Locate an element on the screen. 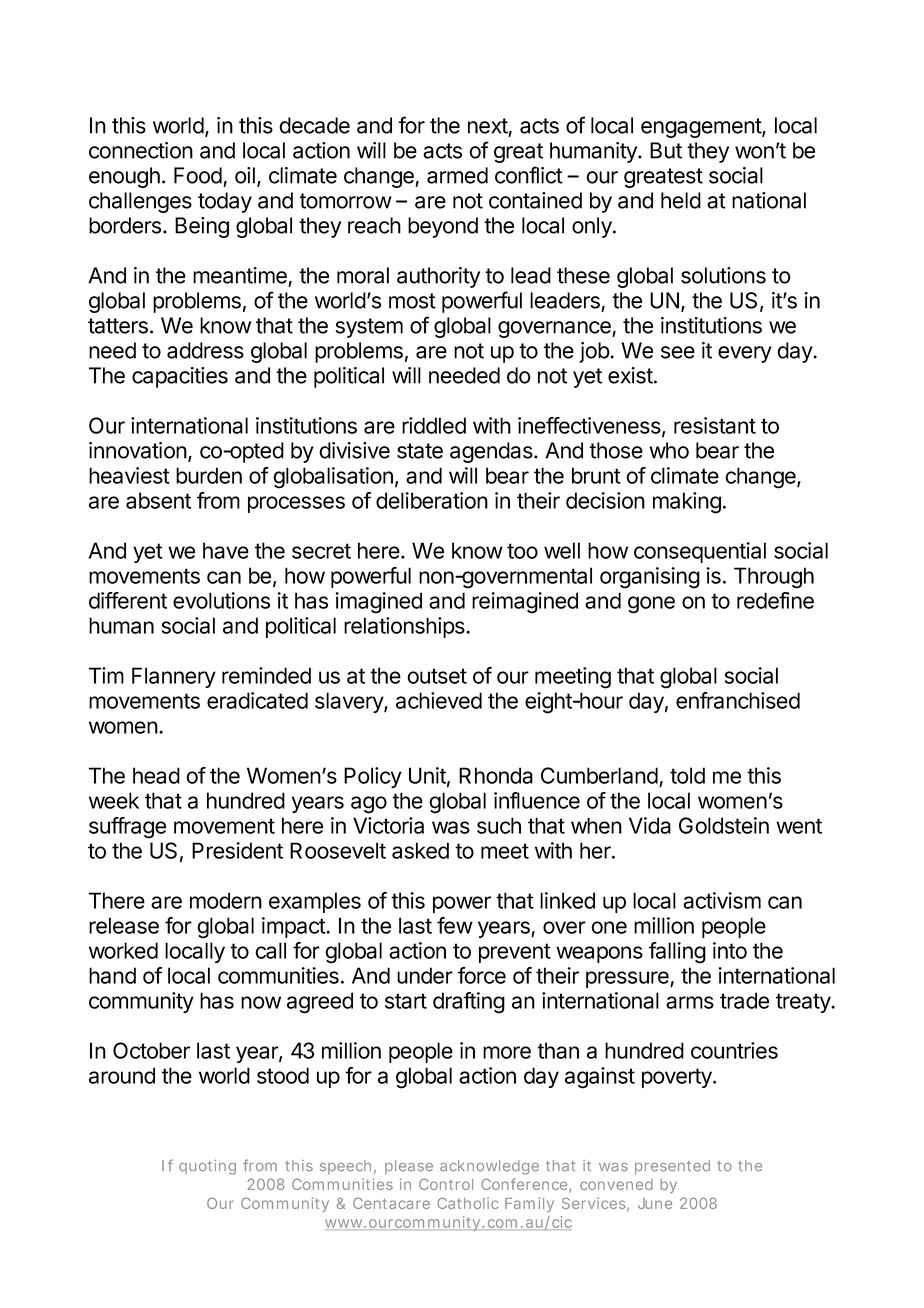 The image size is (924, 1308). presented is located at coordinates (672, 1167).
